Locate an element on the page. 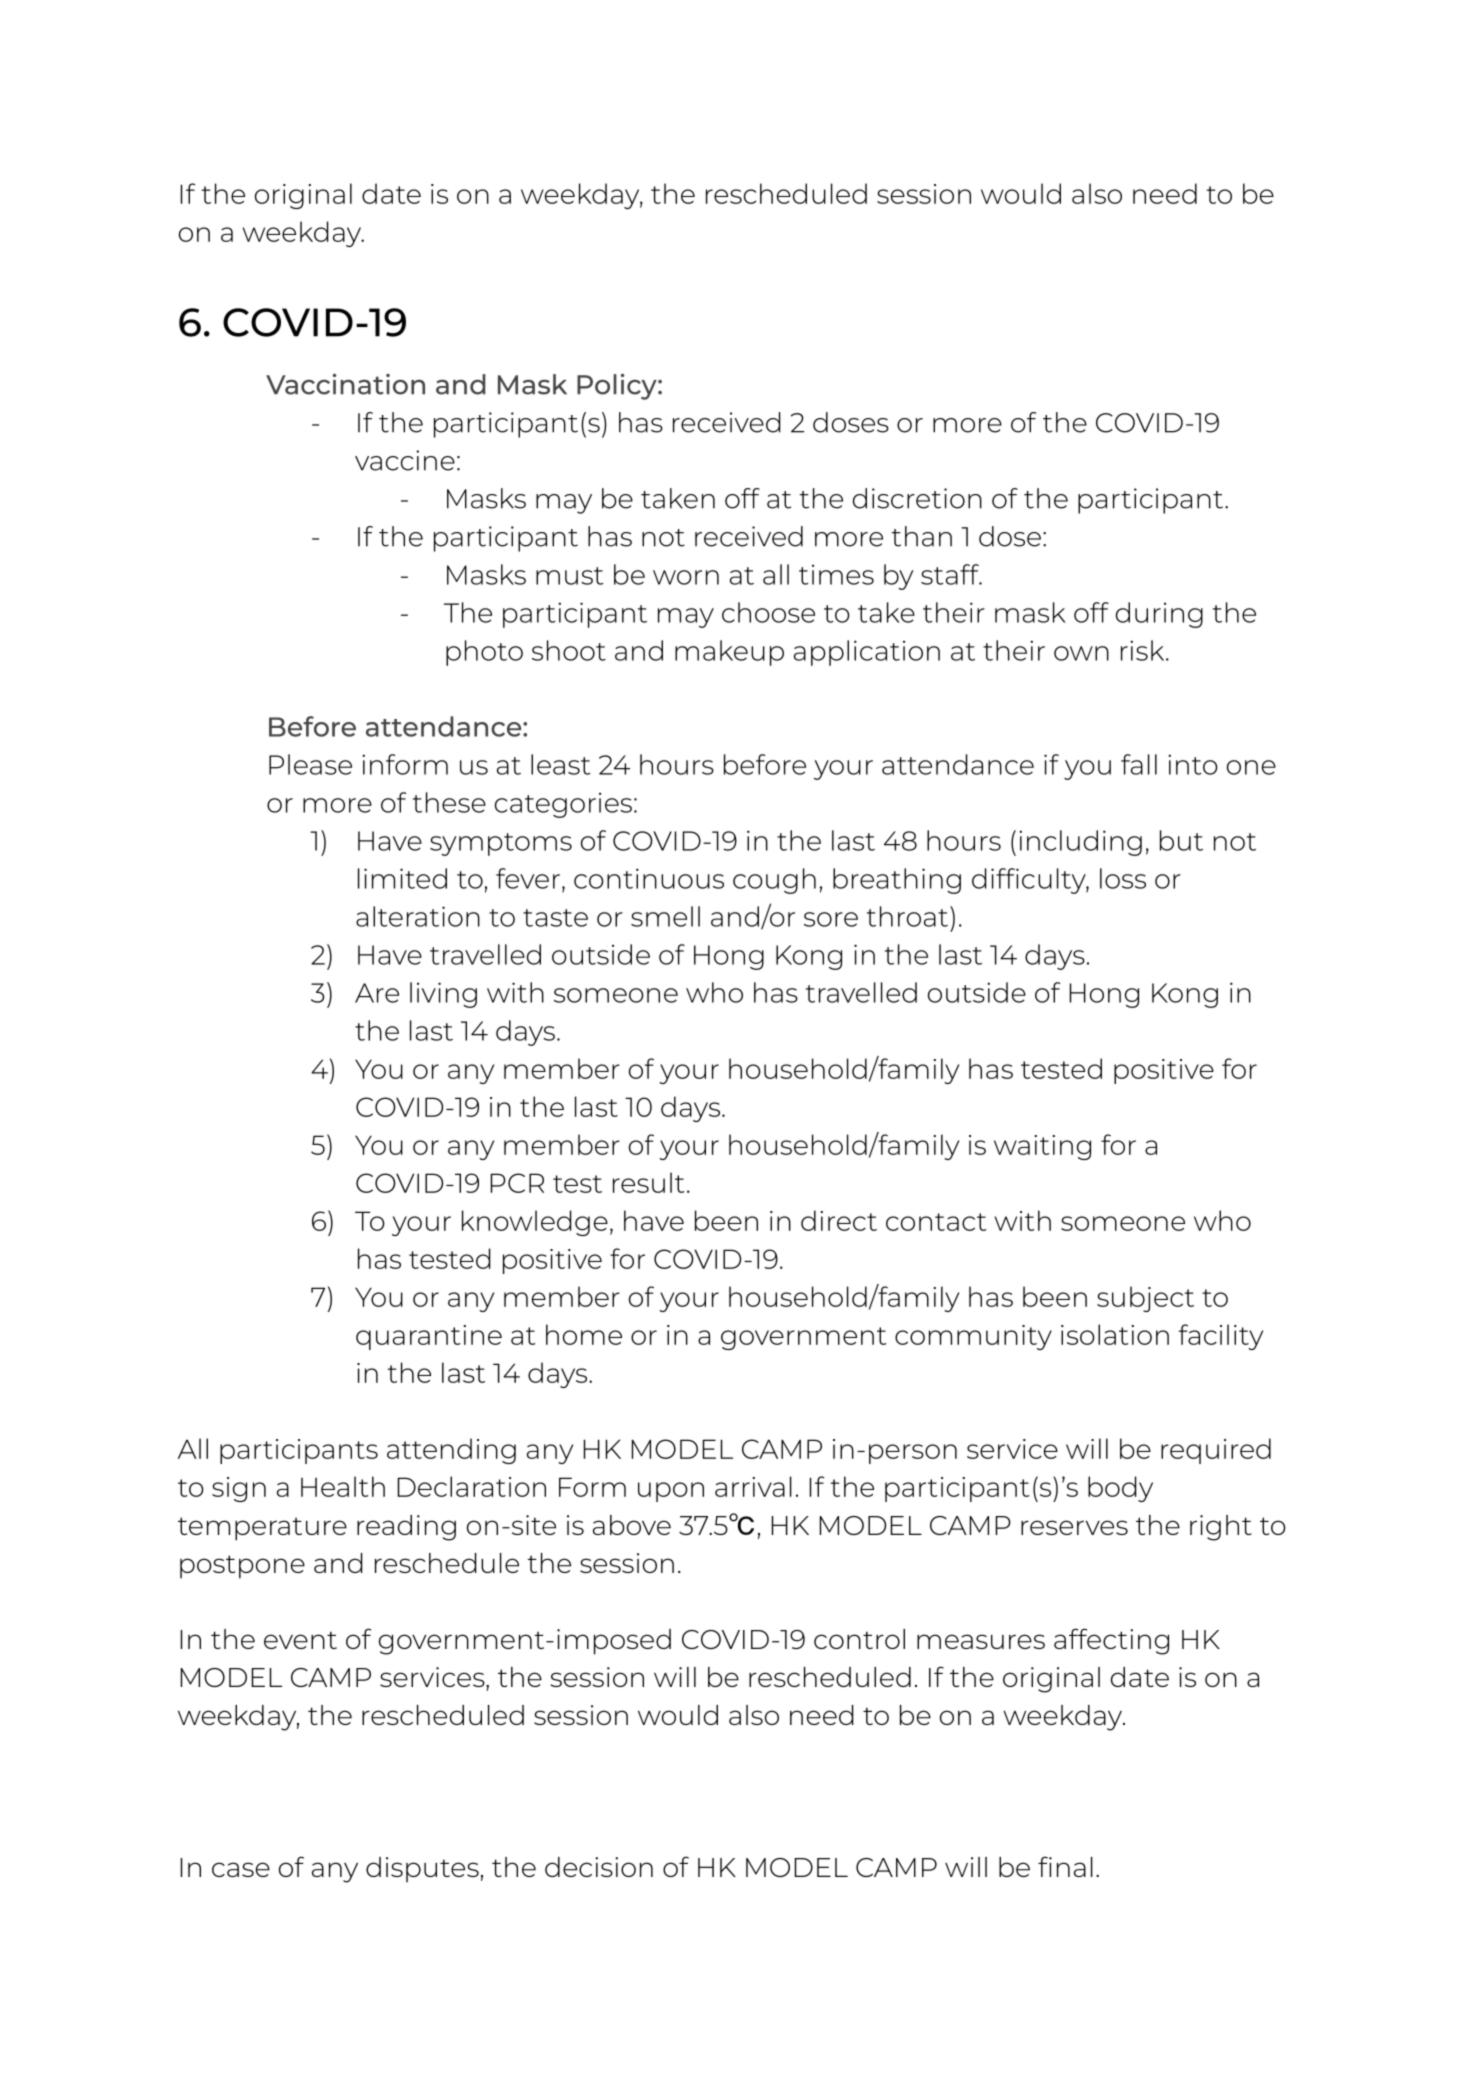 The image size is (1469, 2076). Please is located at coordinates (310, 764).
